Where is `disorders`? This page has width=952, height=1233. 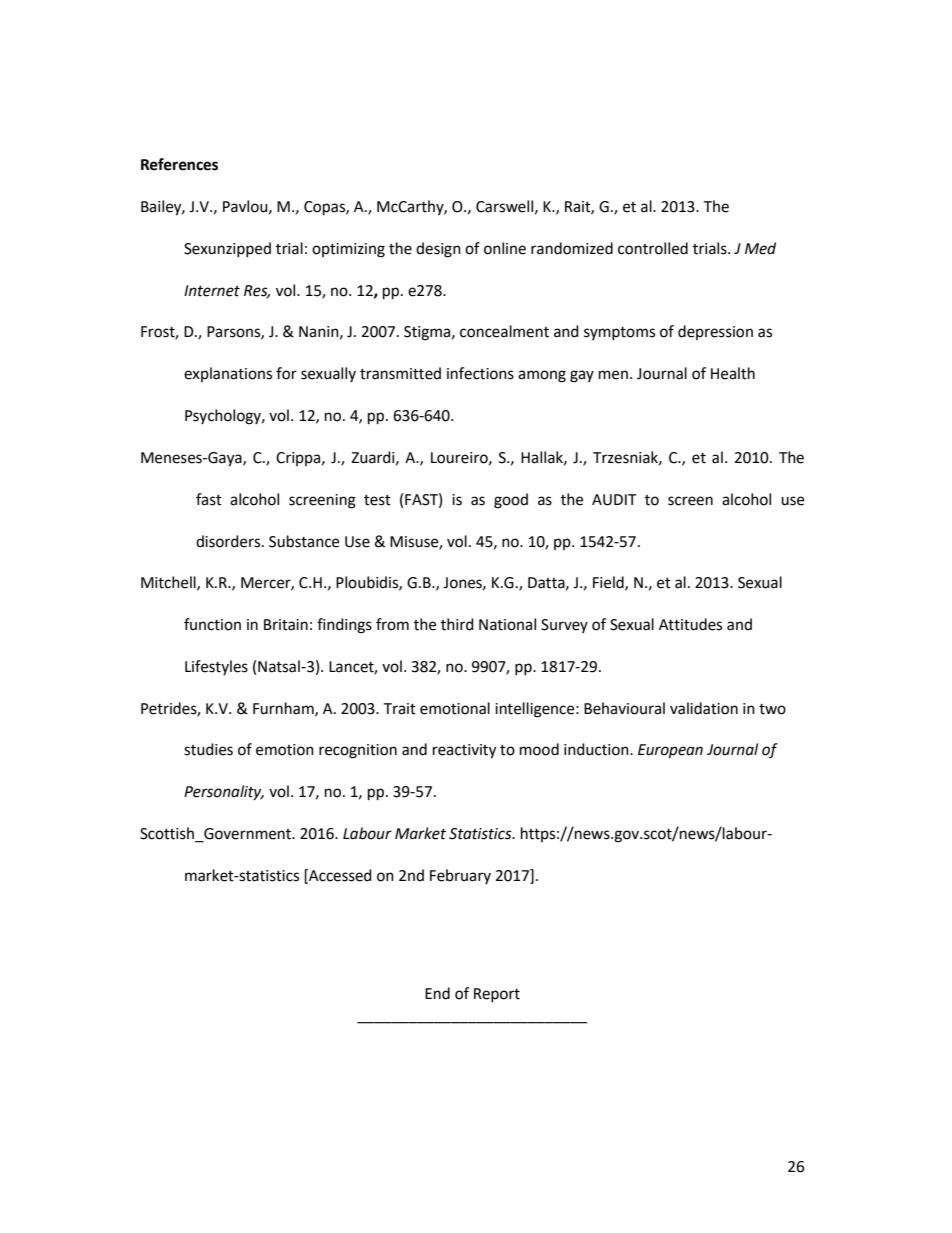
disorders is located at coordinates (229, 541).
